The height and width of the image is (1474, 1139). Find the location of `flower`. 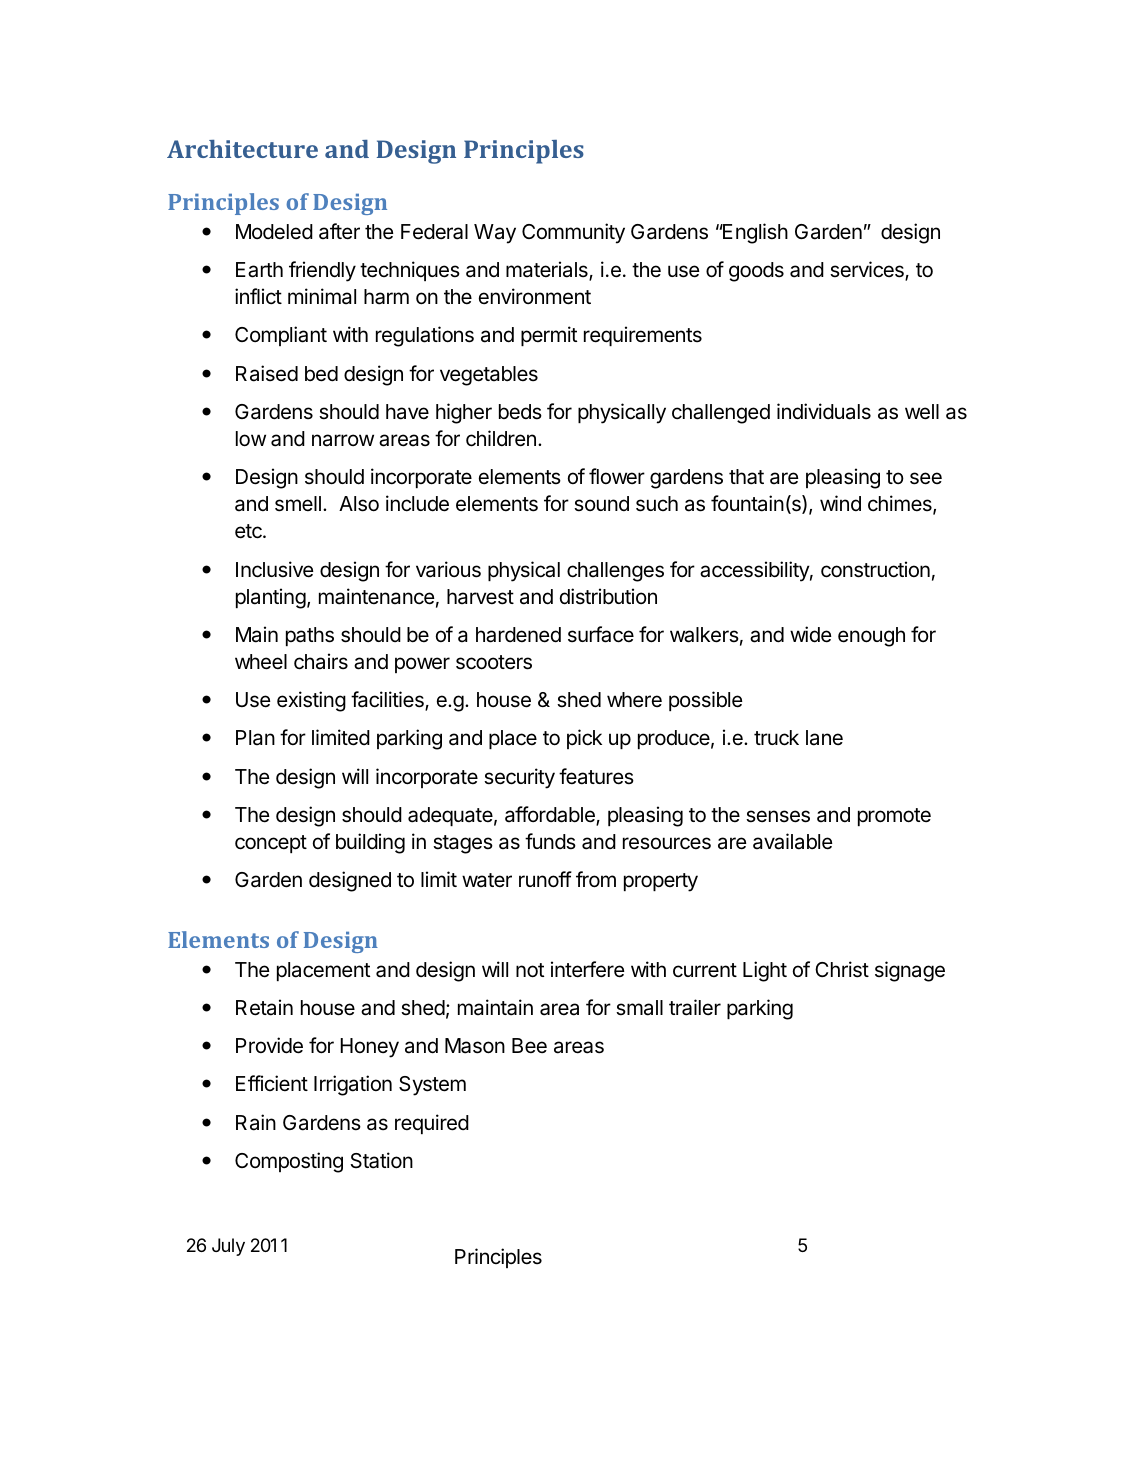

flower is located at coordinates (617, 476).
